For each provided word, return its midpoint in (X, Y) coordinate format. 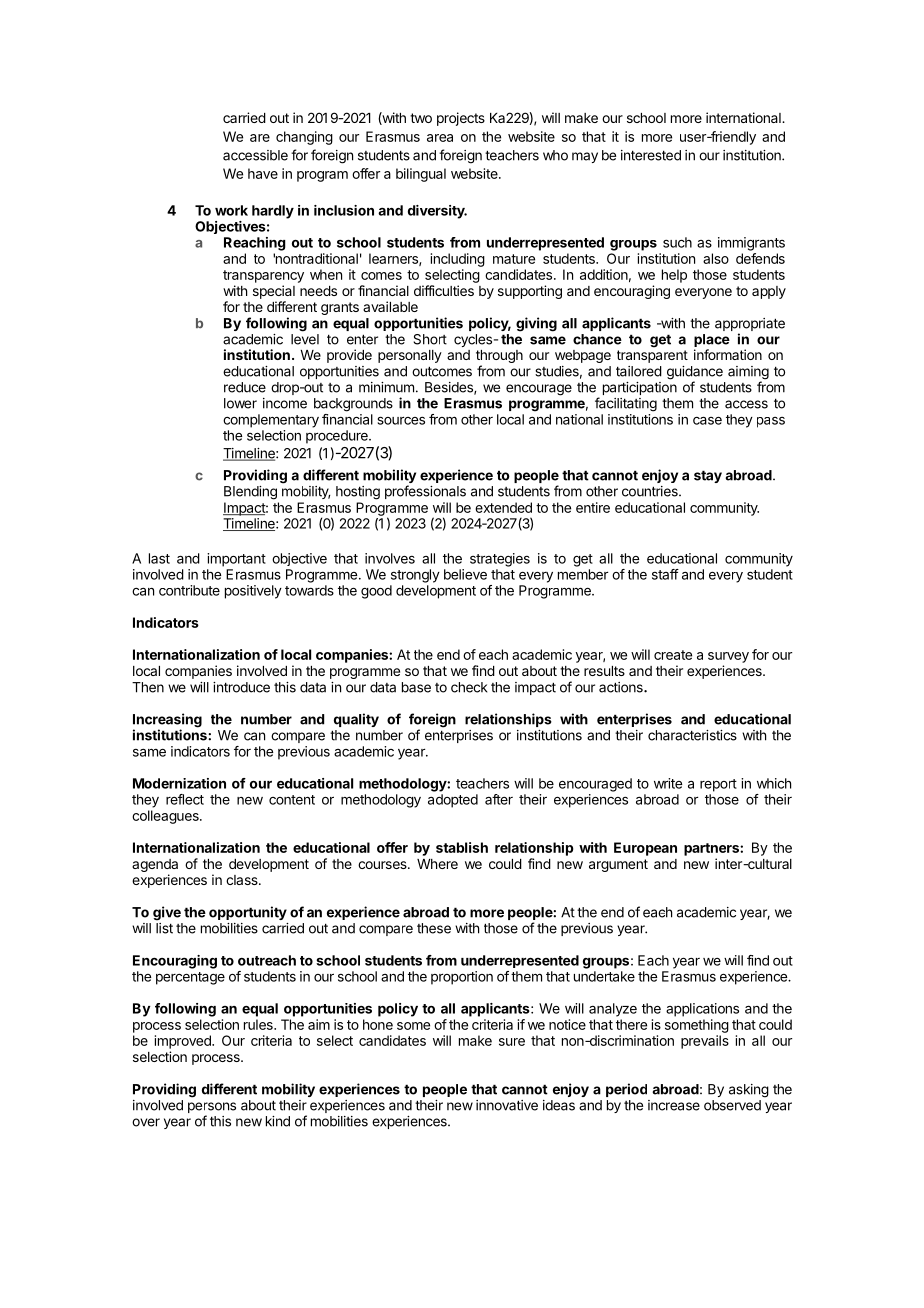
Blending (250, 493)
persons (212, 1109)
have (263, 173)
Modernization (179, 783)
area (440, 138)
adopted (453, 801)
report (718, 785)
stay (708, 476)
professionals (425, 492)
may (585, 157)
